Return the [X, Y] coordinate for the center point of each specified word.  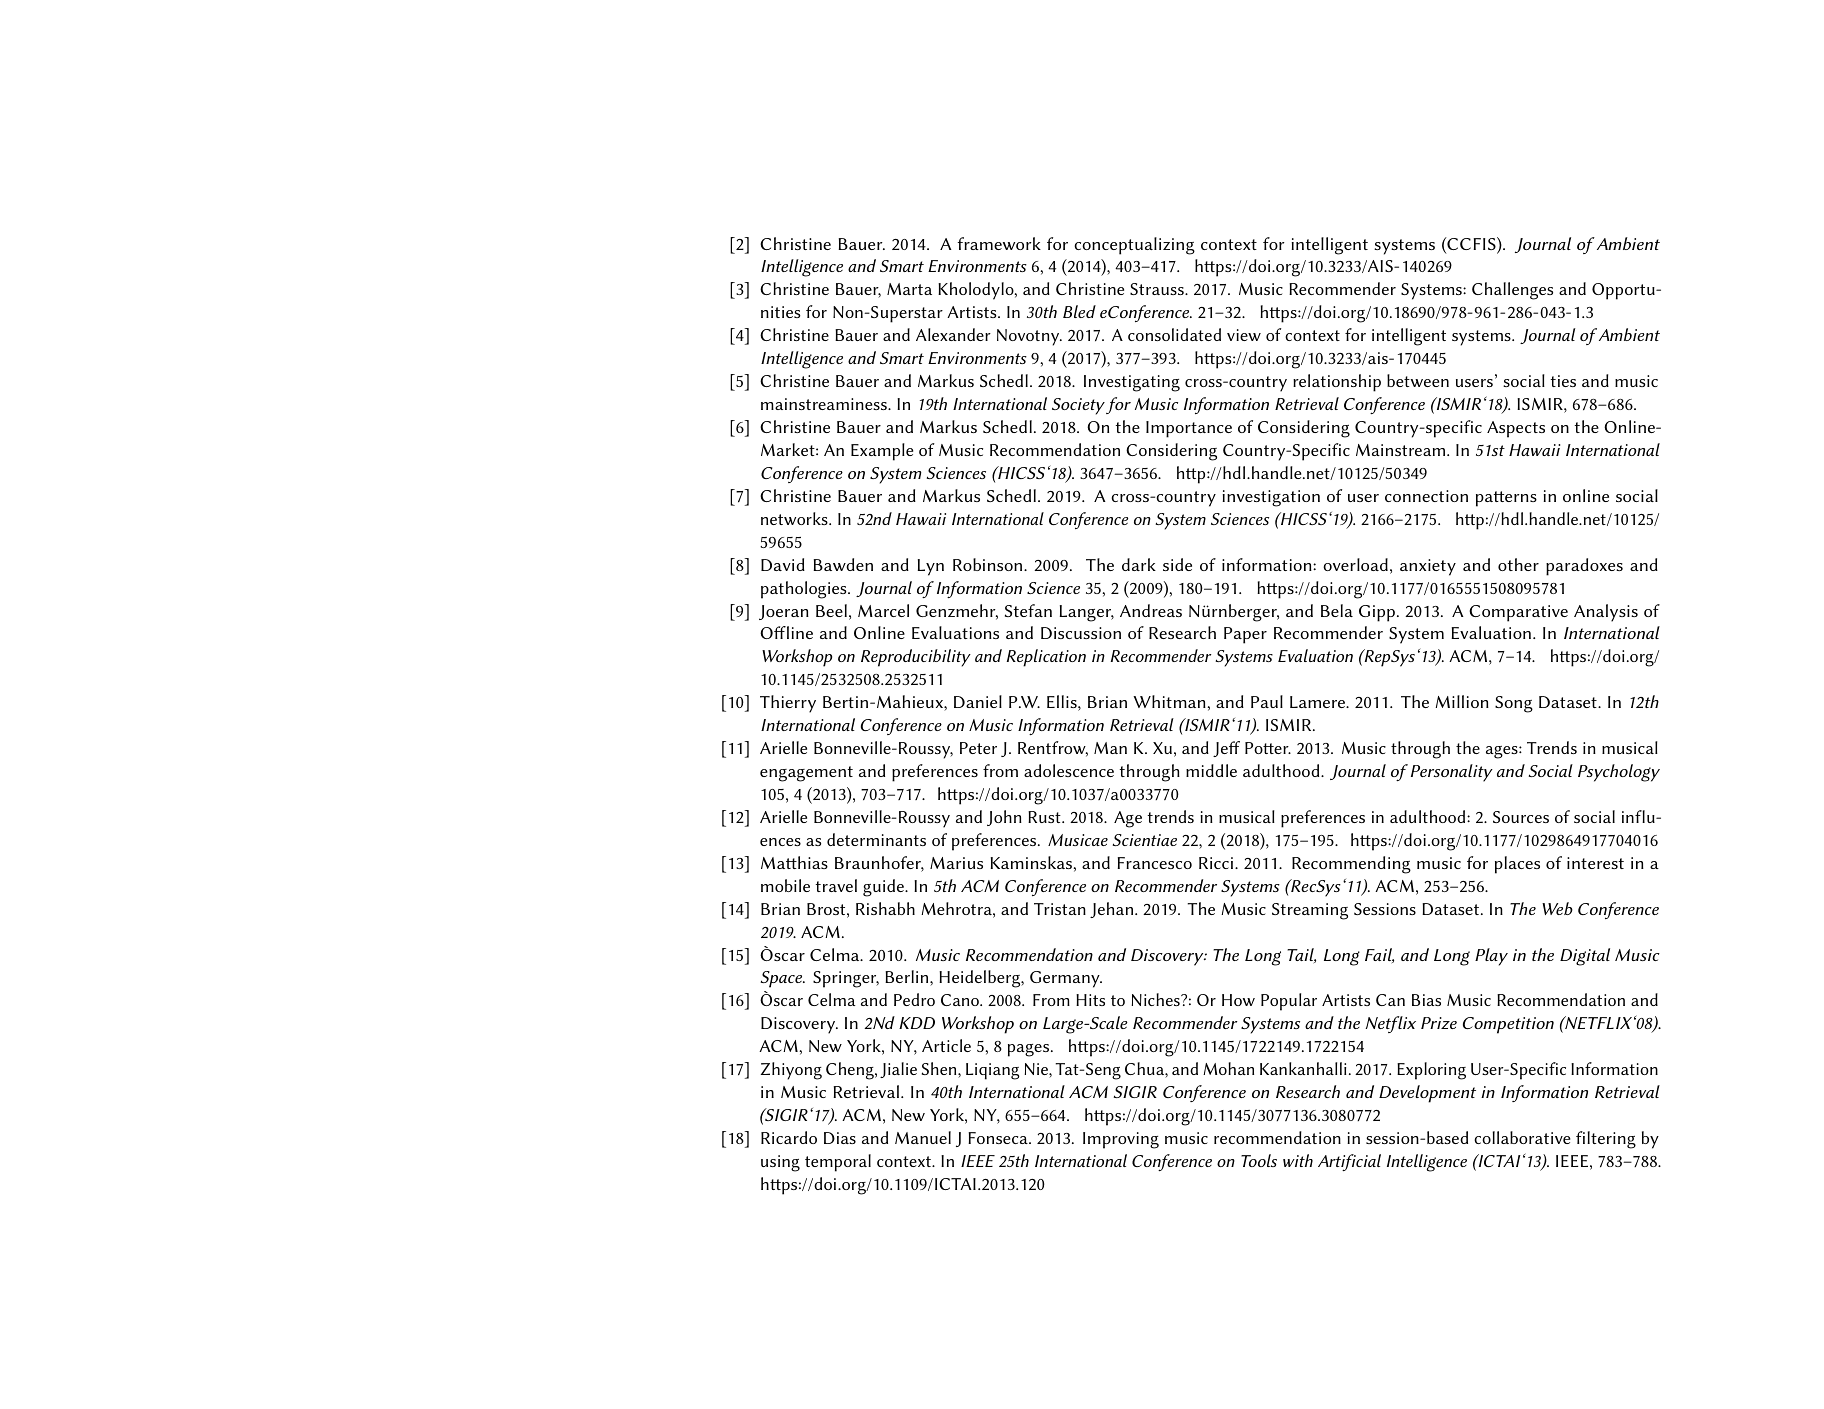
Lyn [931, 567]
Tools [1259, 1160]
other [1518, 564]
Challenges [1512, 291]
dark [1139, 564]
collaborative [1522, 1137]
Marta [909, 289]
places [1517, 865]
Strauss [1158, 289]
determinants [876, 839]
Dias [840, 1138]
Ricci [1217, 863]
